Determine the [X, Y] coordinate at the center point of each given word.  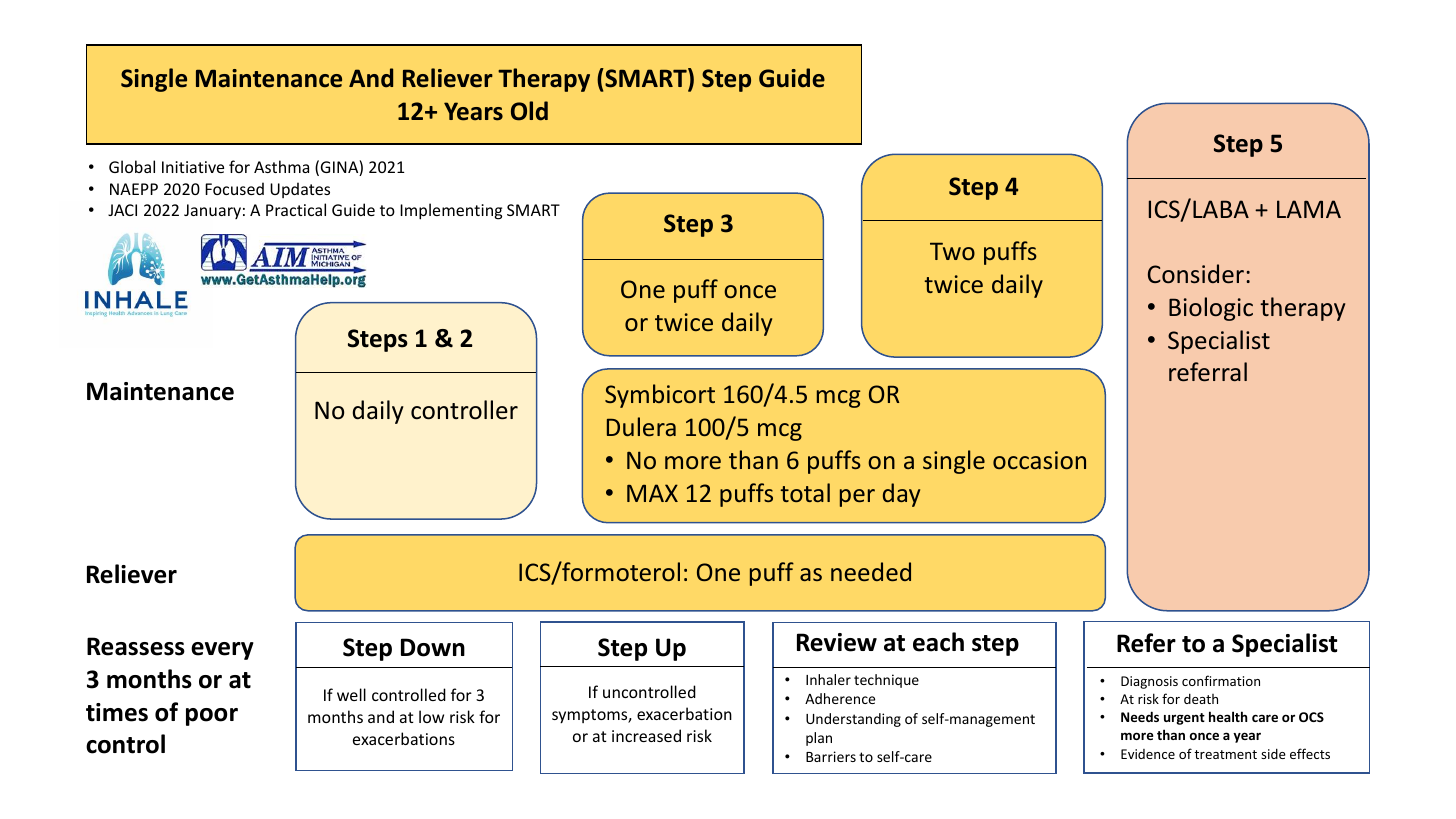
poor [212, 717]
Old [529, 111]
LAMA [1309, 209]
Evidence [1148, 754]
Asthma [281, 166]
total [805, 492]
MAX [652, 493]
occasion [1039, 460]
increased [646, 735]
